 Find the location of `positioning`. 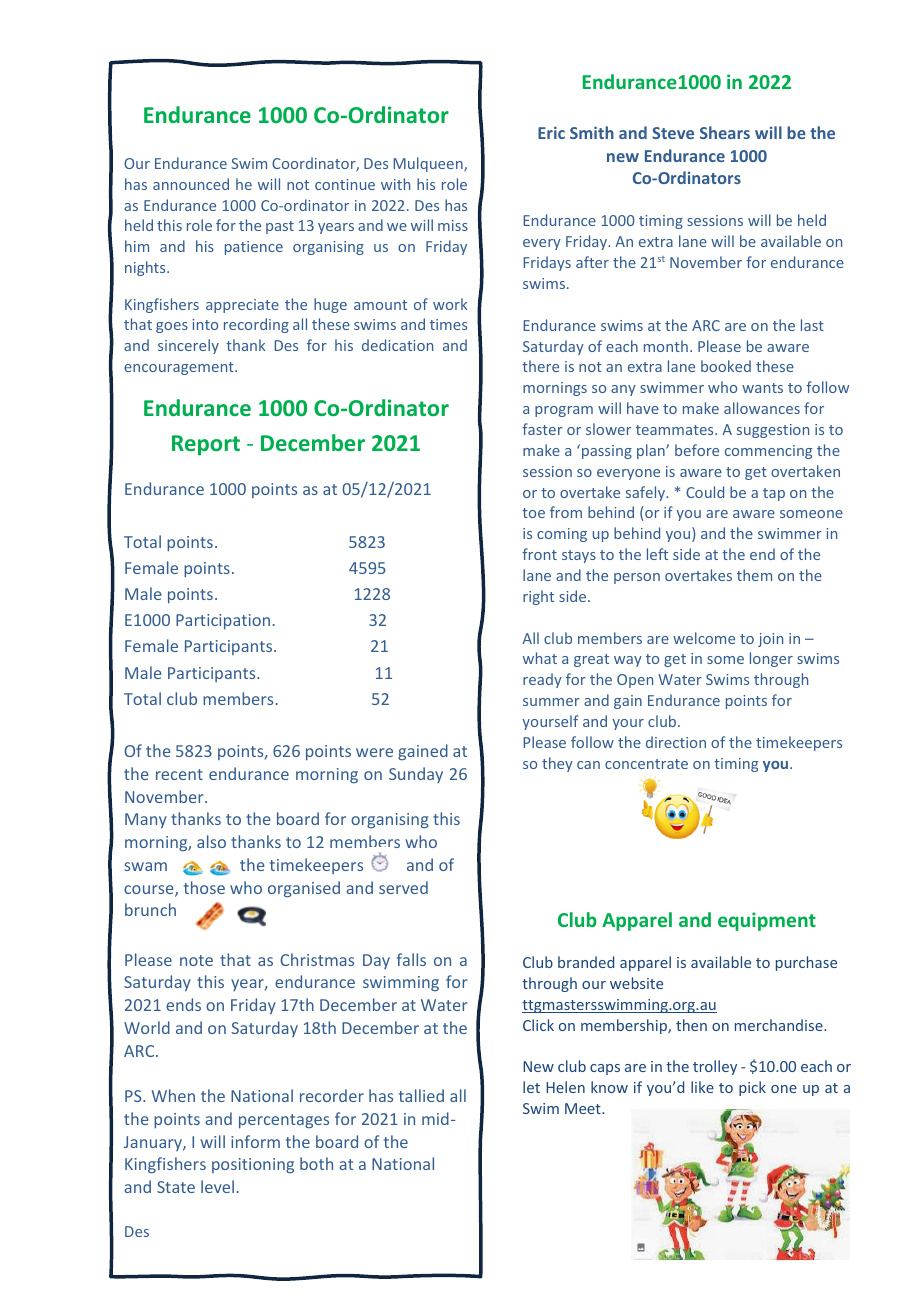

positioning is located at coordinates (253, 1165).
